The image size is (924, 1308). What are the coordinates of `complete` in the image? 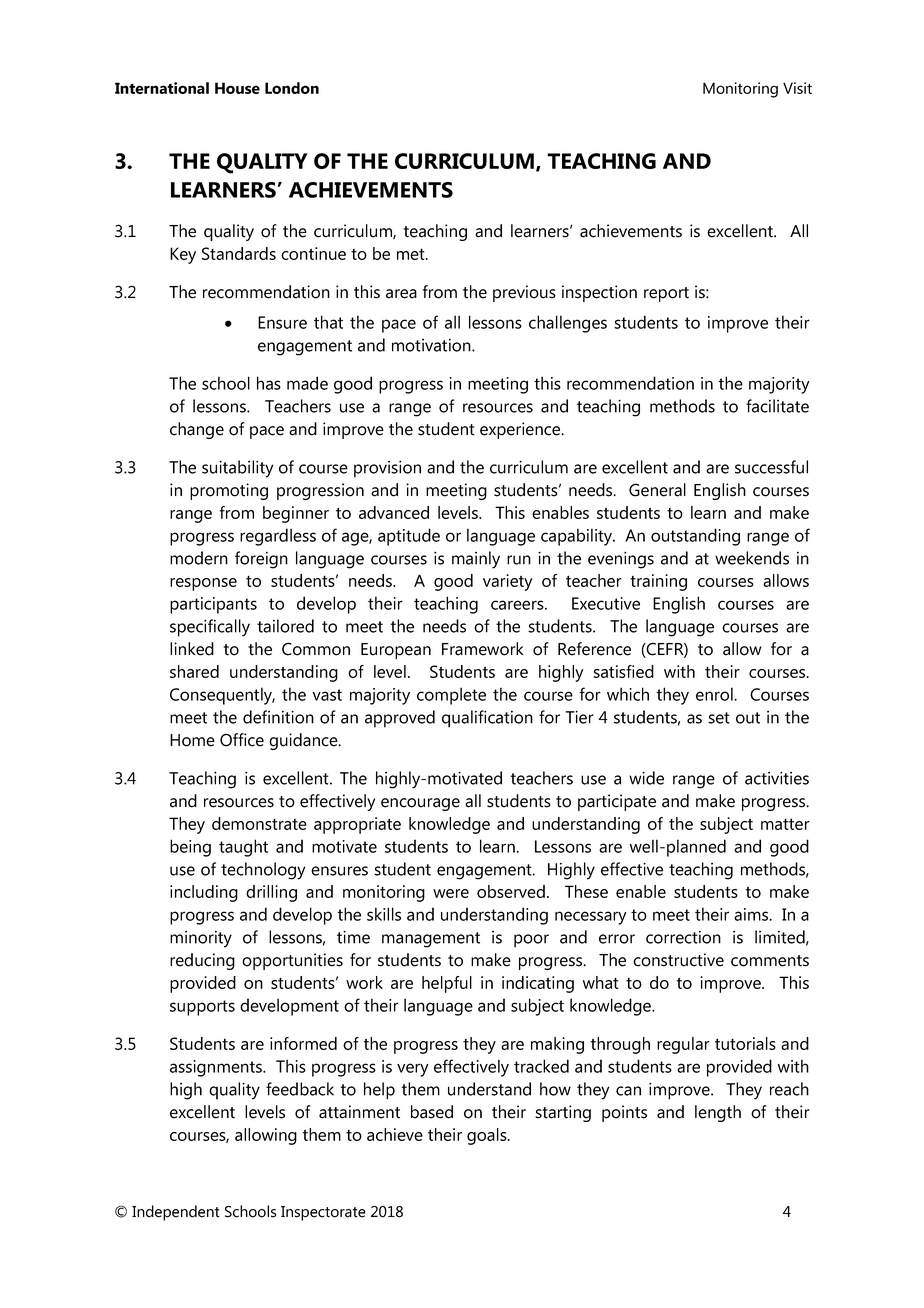 It's located at (451, 696).
